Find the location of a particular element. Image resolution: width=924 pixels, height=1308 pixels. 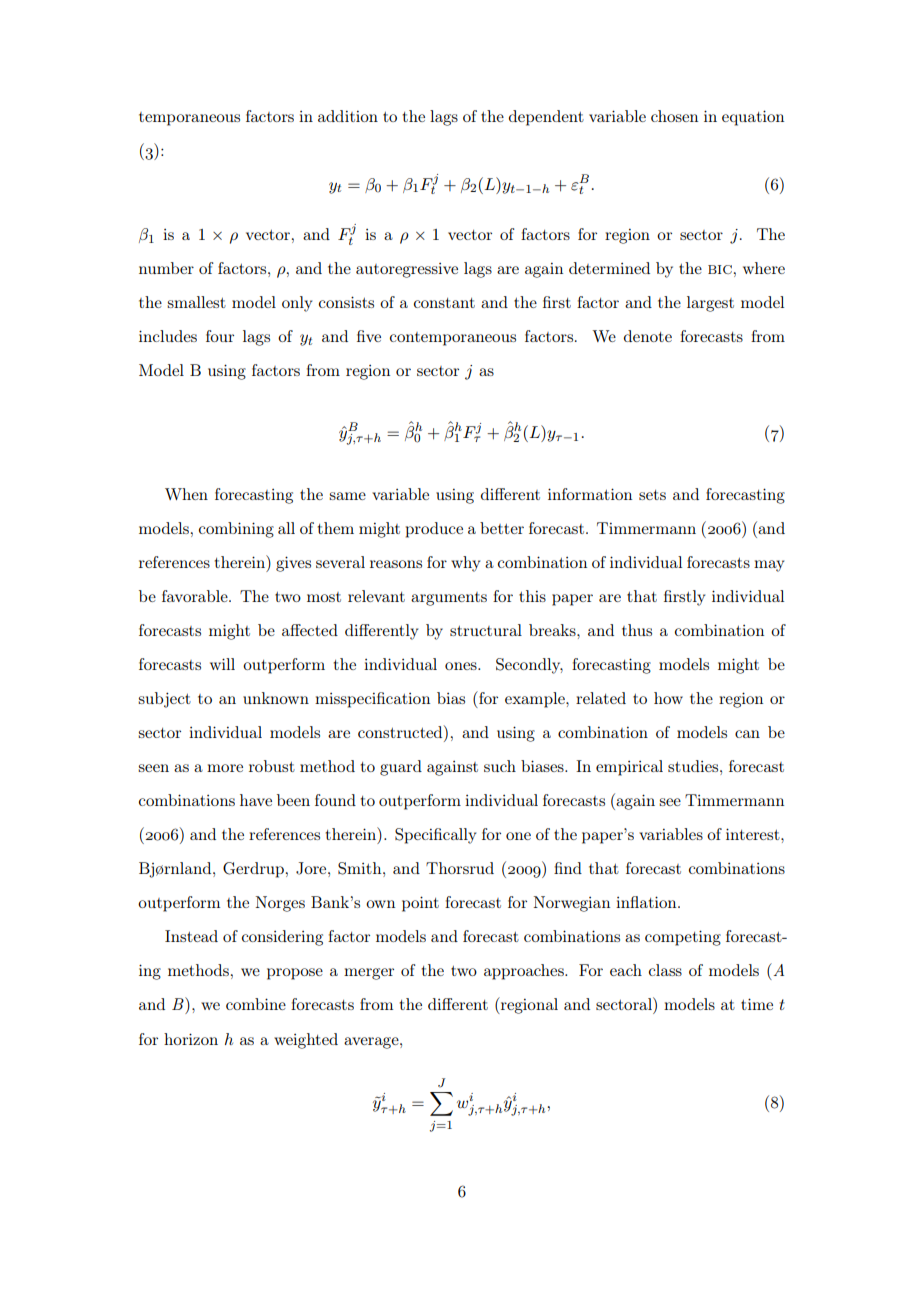

four is located at coordinates (220, 336).
